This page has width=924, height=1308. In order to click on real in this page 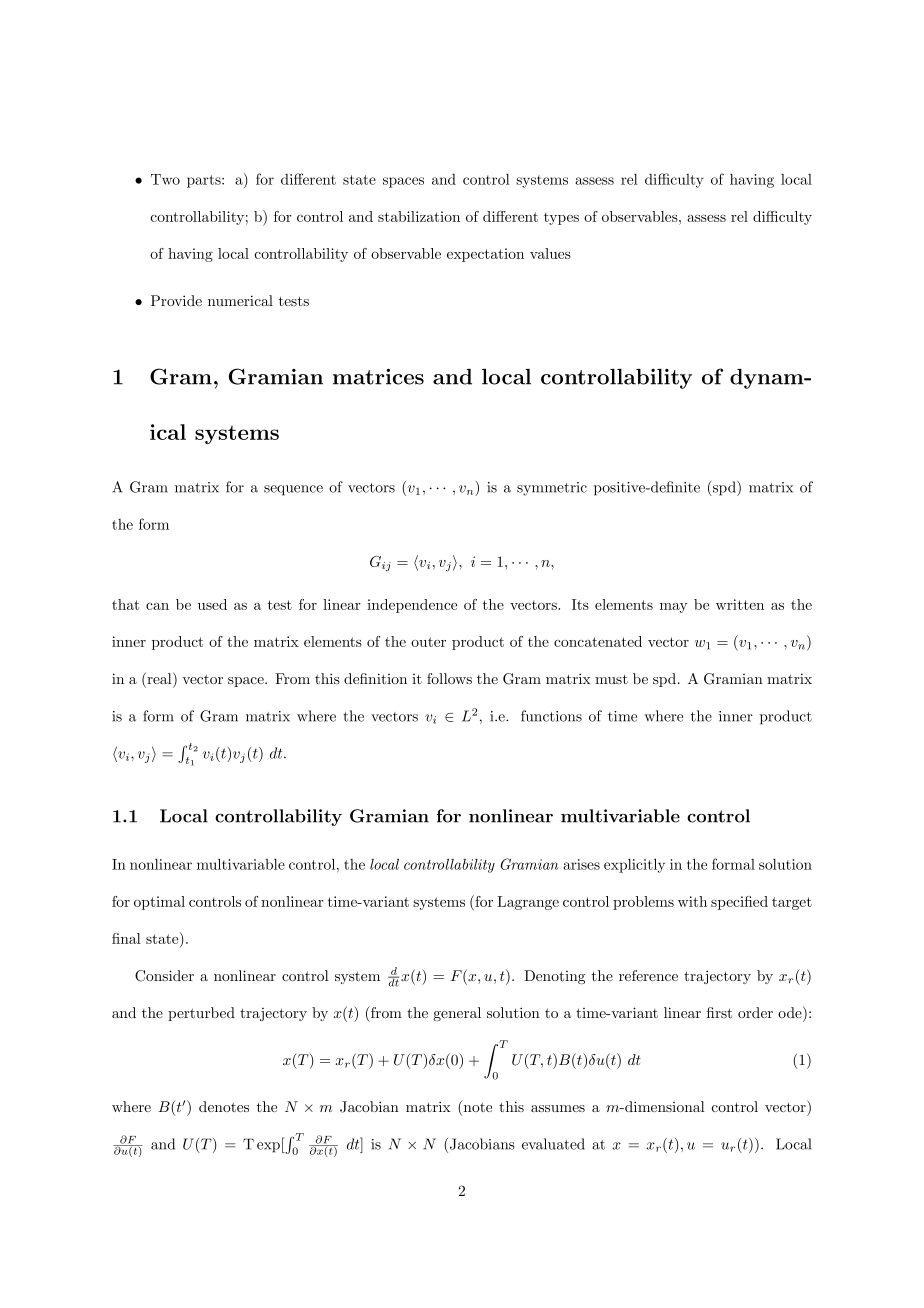, I will do `click(159, 678)`.
